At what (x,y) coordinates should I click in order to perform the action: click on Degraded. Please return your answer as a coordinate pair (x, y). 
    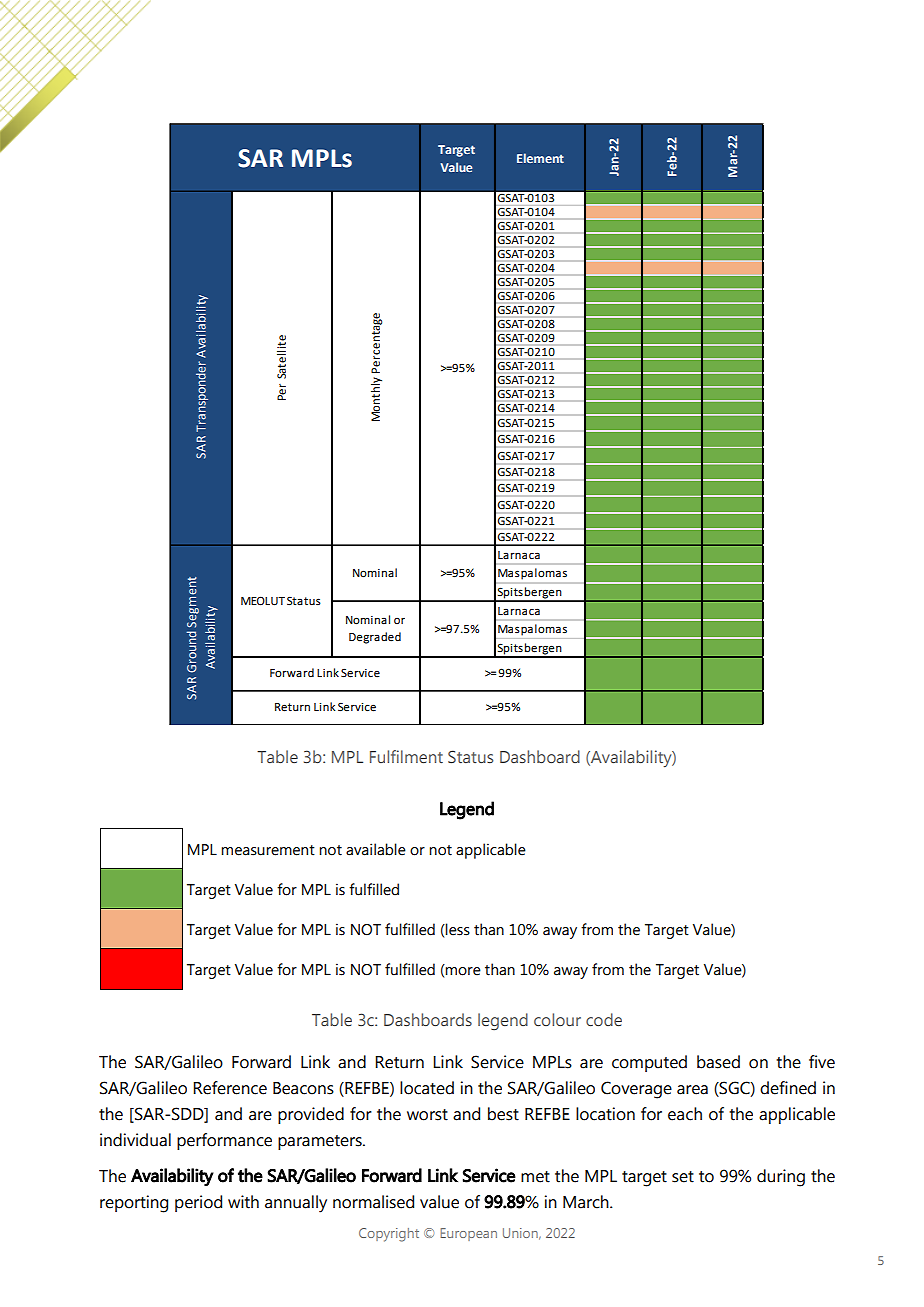
    Looking at the image, I should click on (375, 638).
